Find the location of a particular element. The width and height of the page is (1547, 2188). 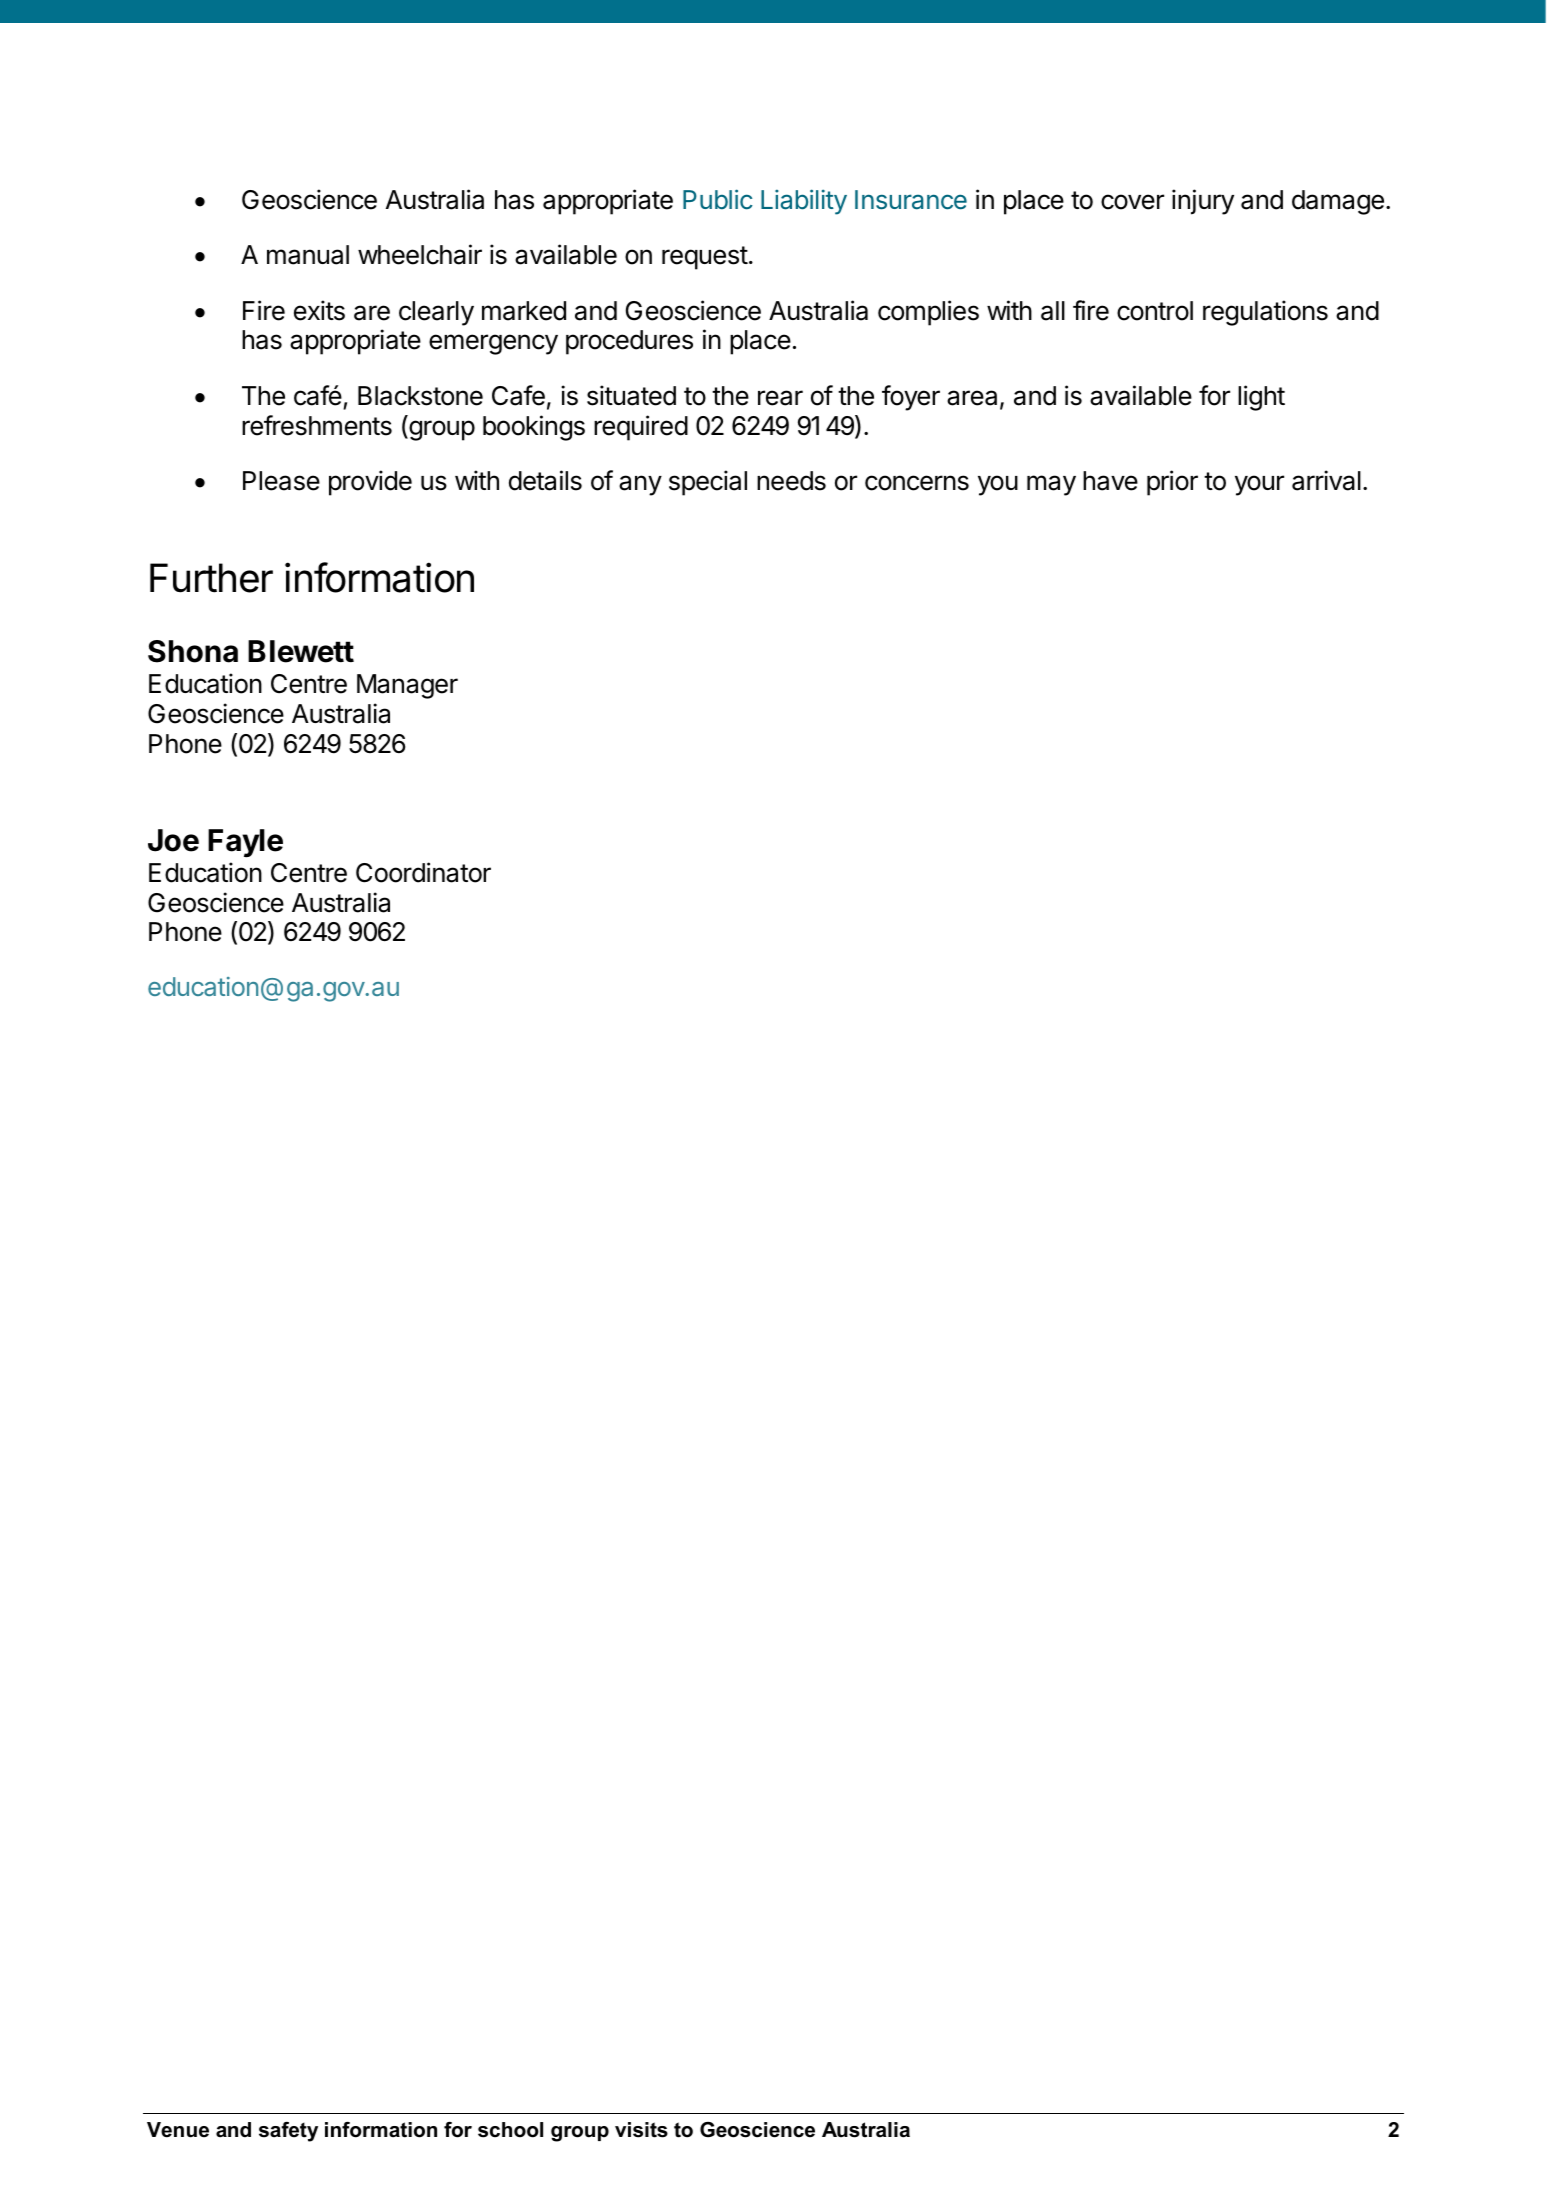

injury is located at coordinates (1203, 202).
